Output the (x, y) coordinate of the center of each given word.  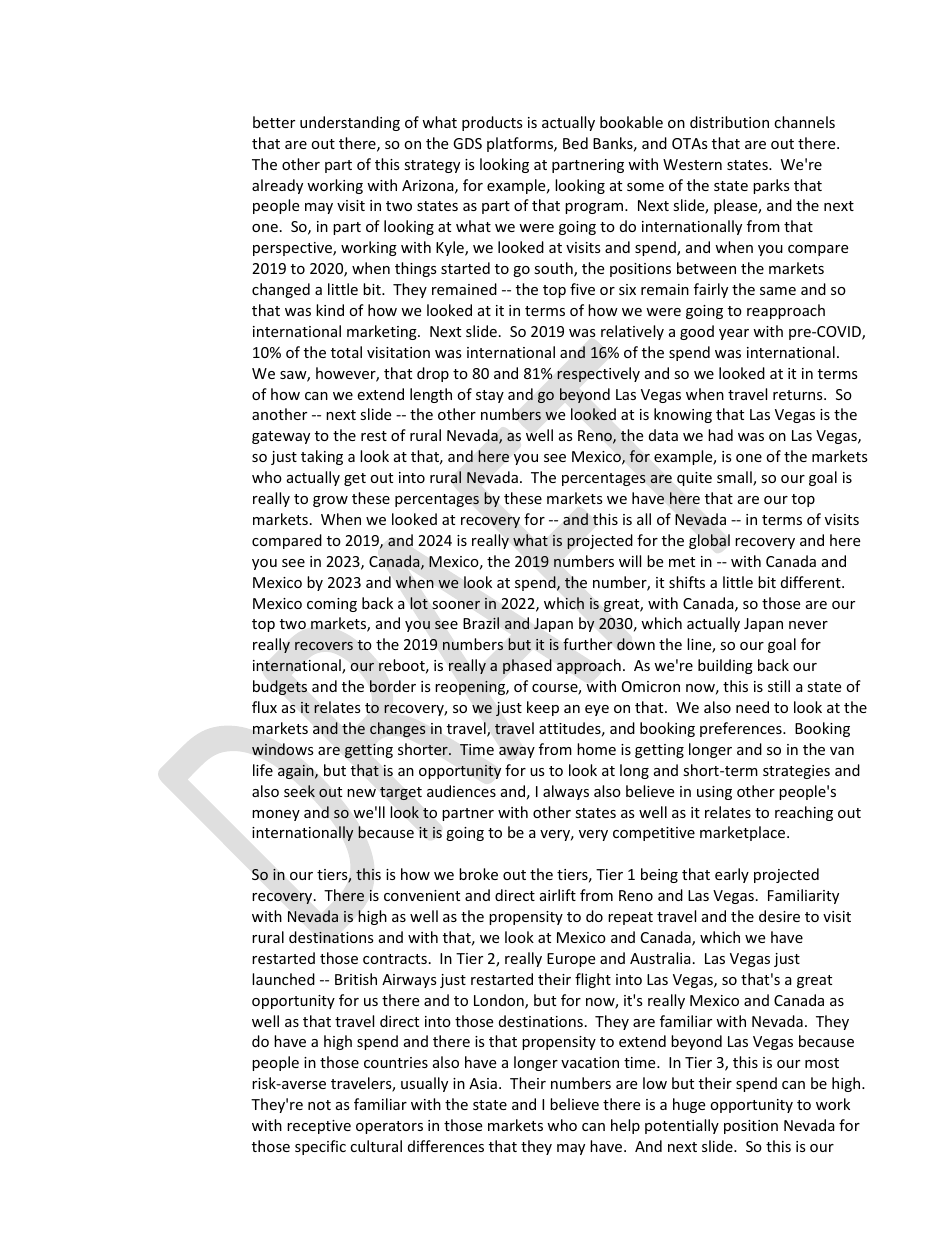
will (630, 561)
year (734, 334)
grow (330, 501)
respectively (598, 374)
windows (283, 749)
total (346, 352)
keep (543, 708)
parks (771, 186)
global (709, 541)
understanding (350, 123)
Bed (575, 143)
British (356, 979)
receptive (319, 1127)
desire (779, 916)
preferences (742, 729)
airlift (558, 895)
